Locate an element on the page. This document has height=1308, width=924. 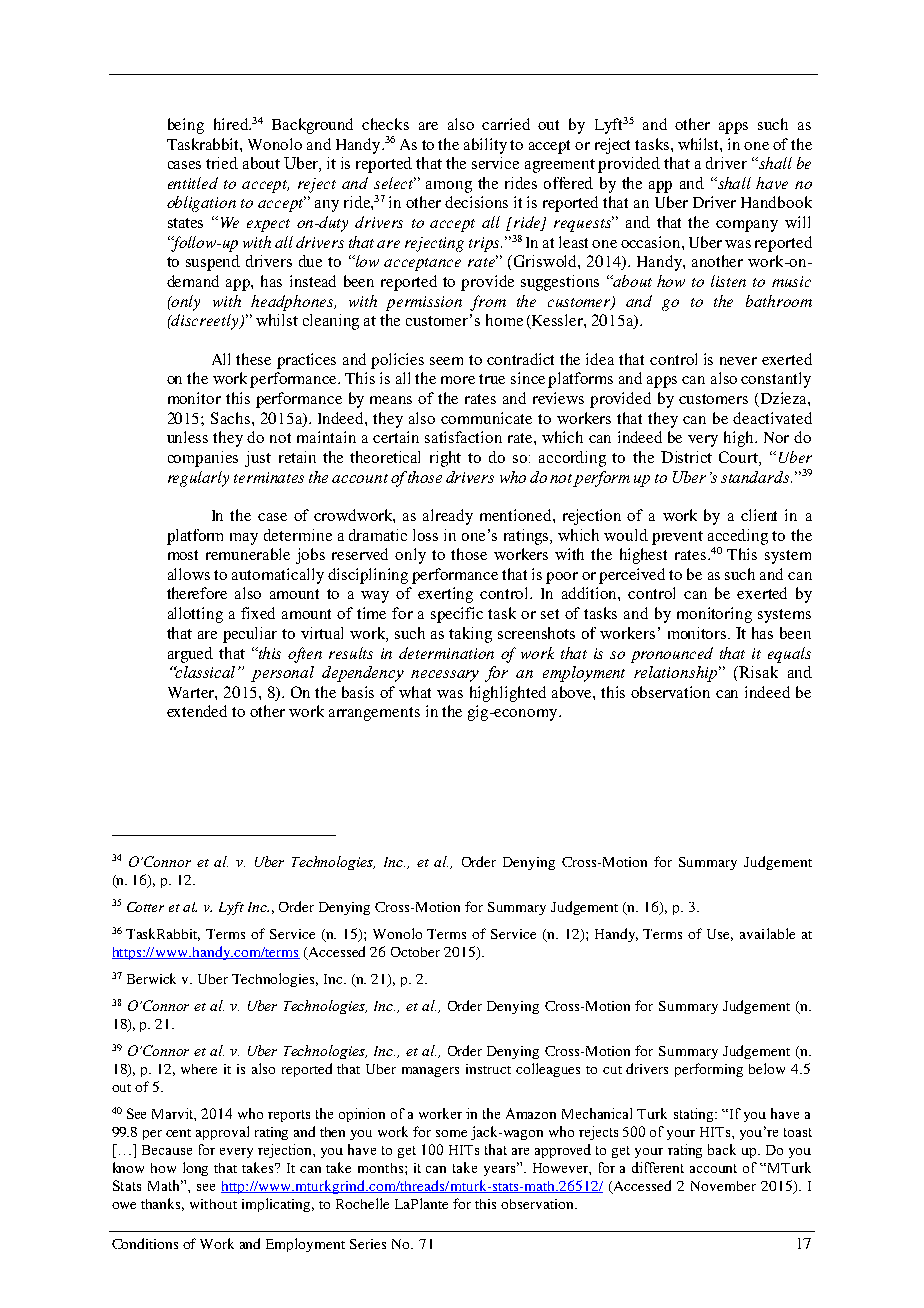
relationship is located at coordinates (675, 674).
